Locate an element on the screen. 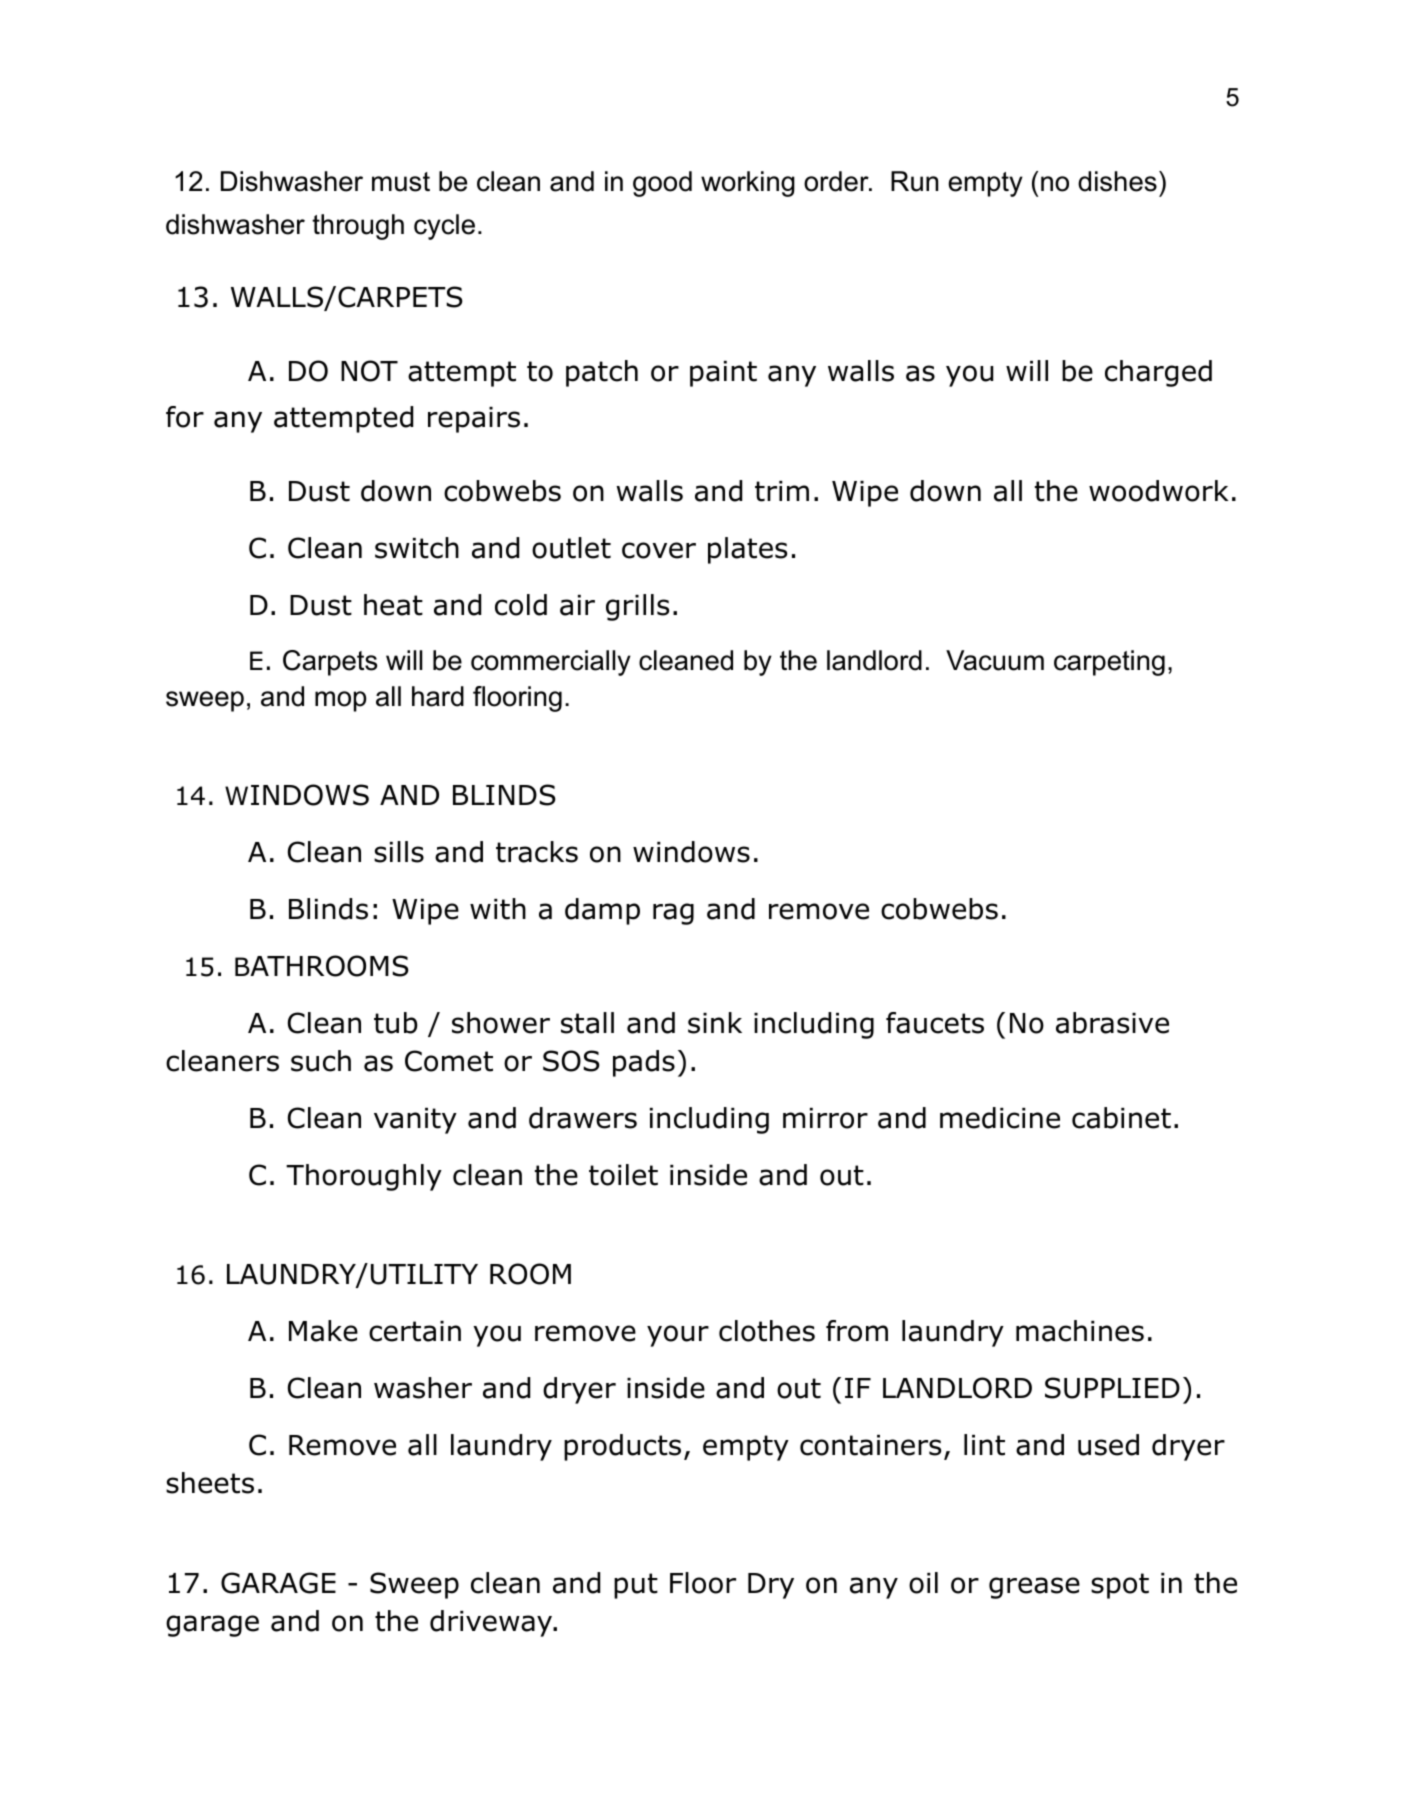 The width and height of the screenshot is (1405, 1818). toilet is located at coordinates (623, 1175).
